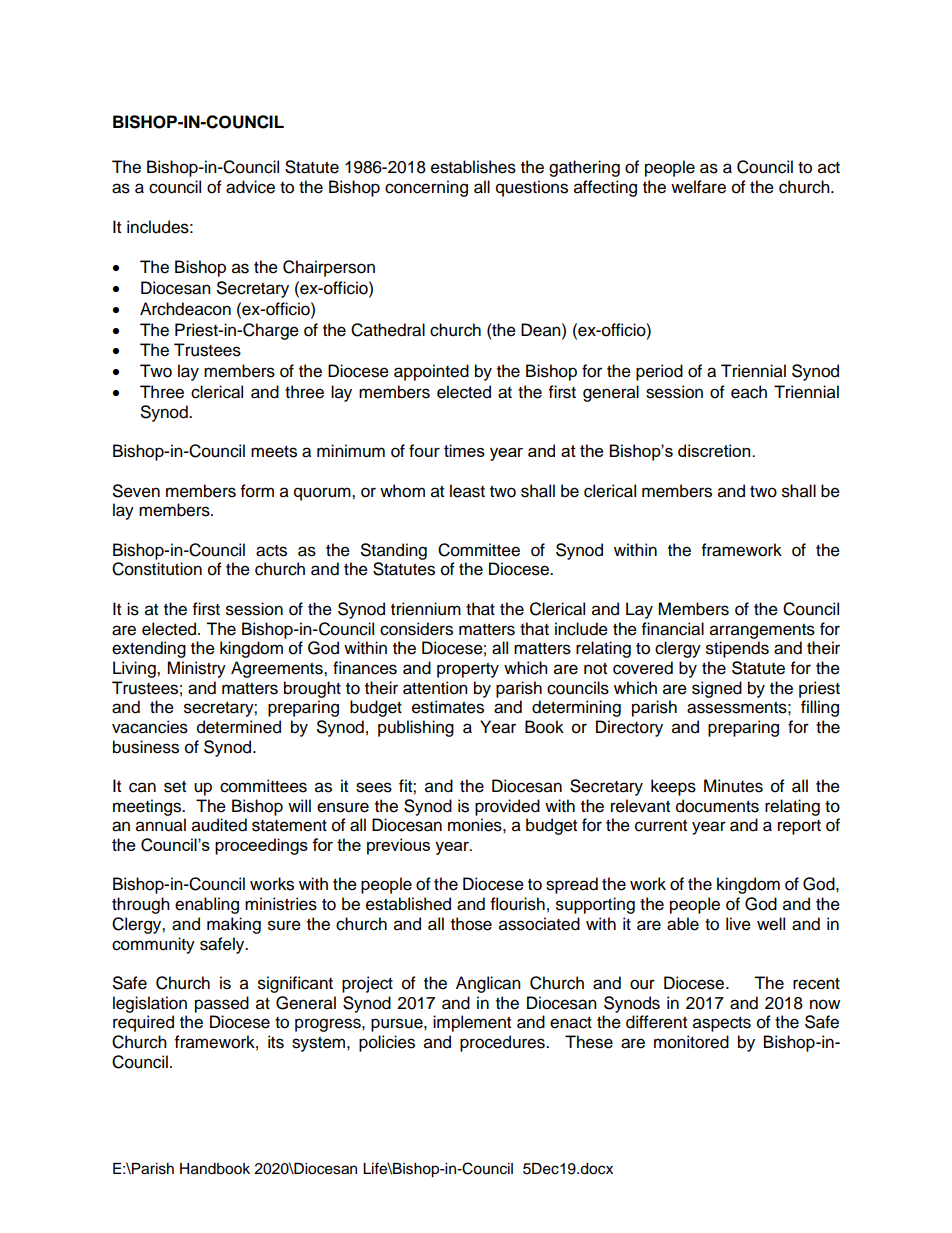 This document has height=1233, width=952. What do you see at coordinates (157, 569) in the document?
I see `Constitution` at bounding box center [157, 569].
